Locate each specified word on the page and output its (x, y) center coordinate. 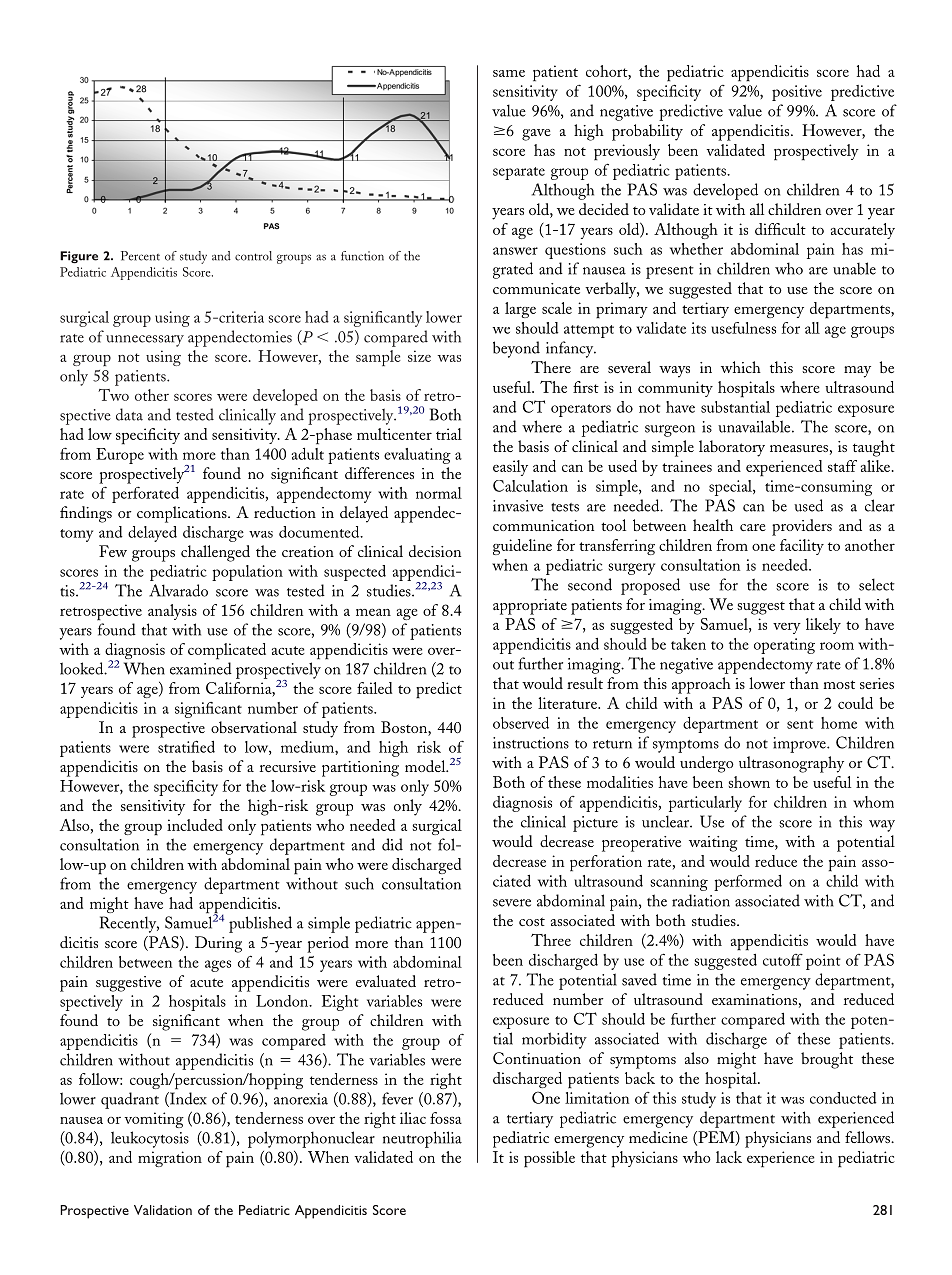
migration (170, 1159)
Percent (140, 256)
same (509, 73)
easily (510, 468)
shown (749, 782)
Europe (120, 456)
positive (797, 93)
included (195, 825)
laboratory (732, 448)
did (392, 844)
